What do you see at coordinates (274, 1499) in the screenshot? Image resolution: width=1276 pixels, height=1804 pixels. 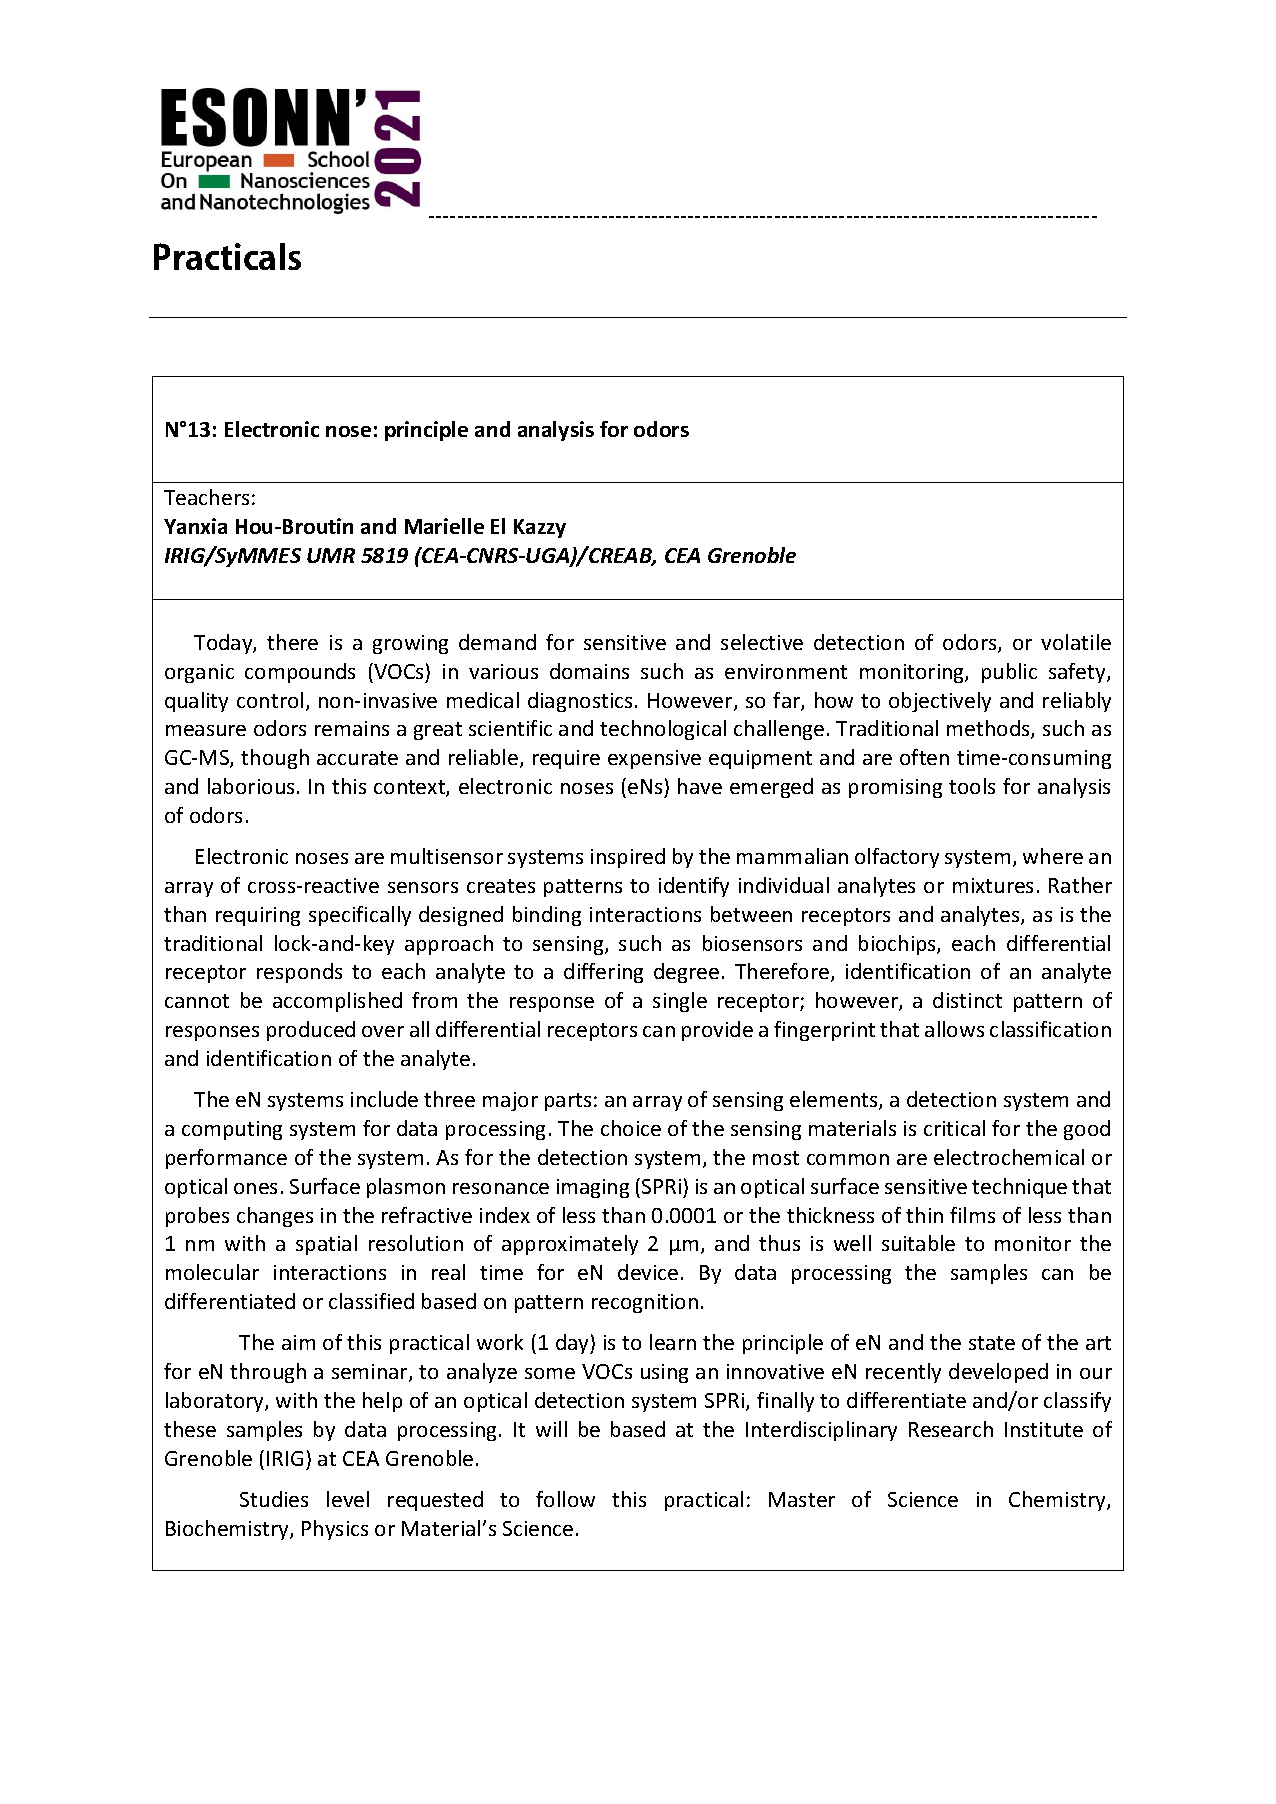 I see `Studies` at bounding box center [274, 1499].
